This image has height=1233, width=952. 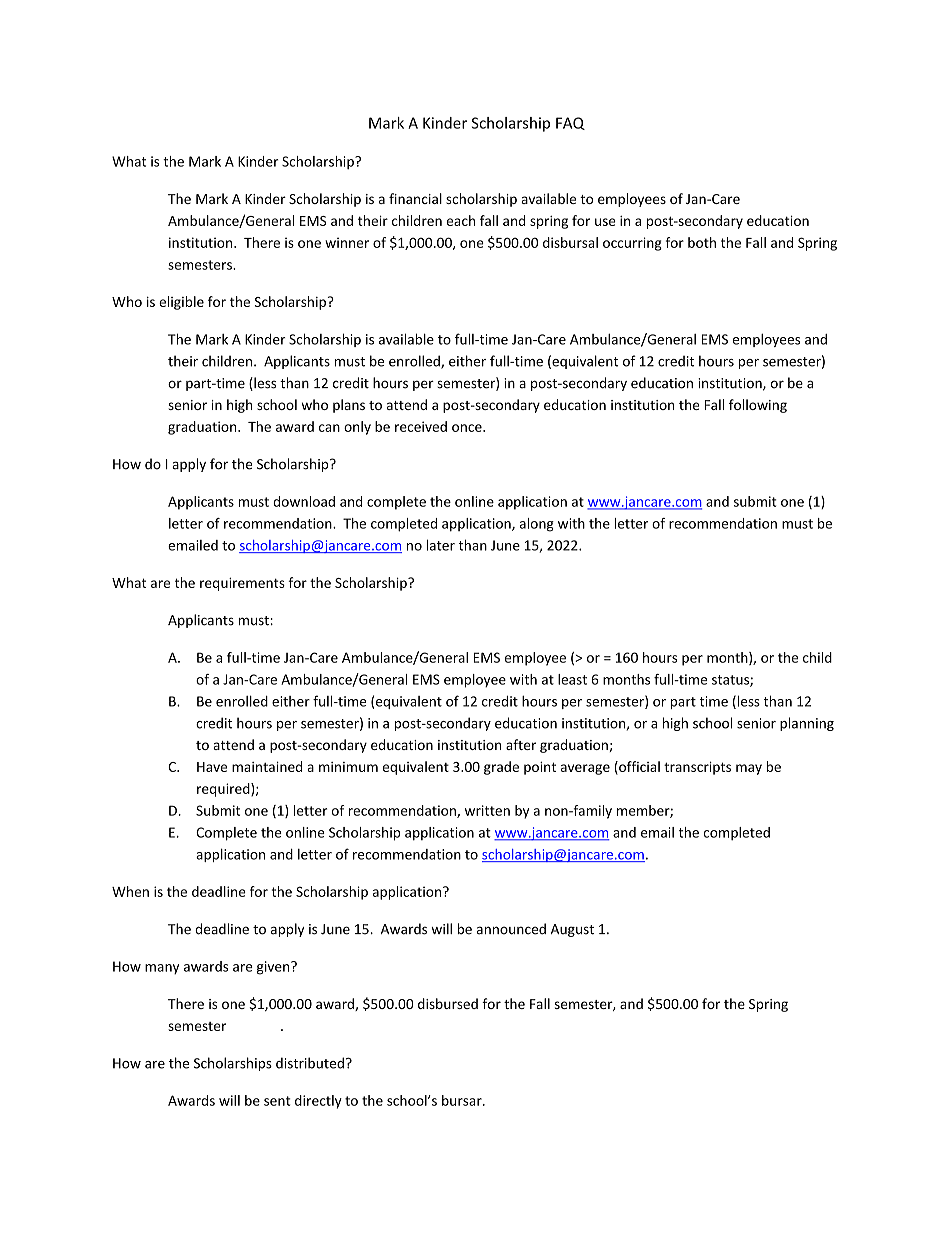 I want to click on winner, so click(x=347, y=242).
